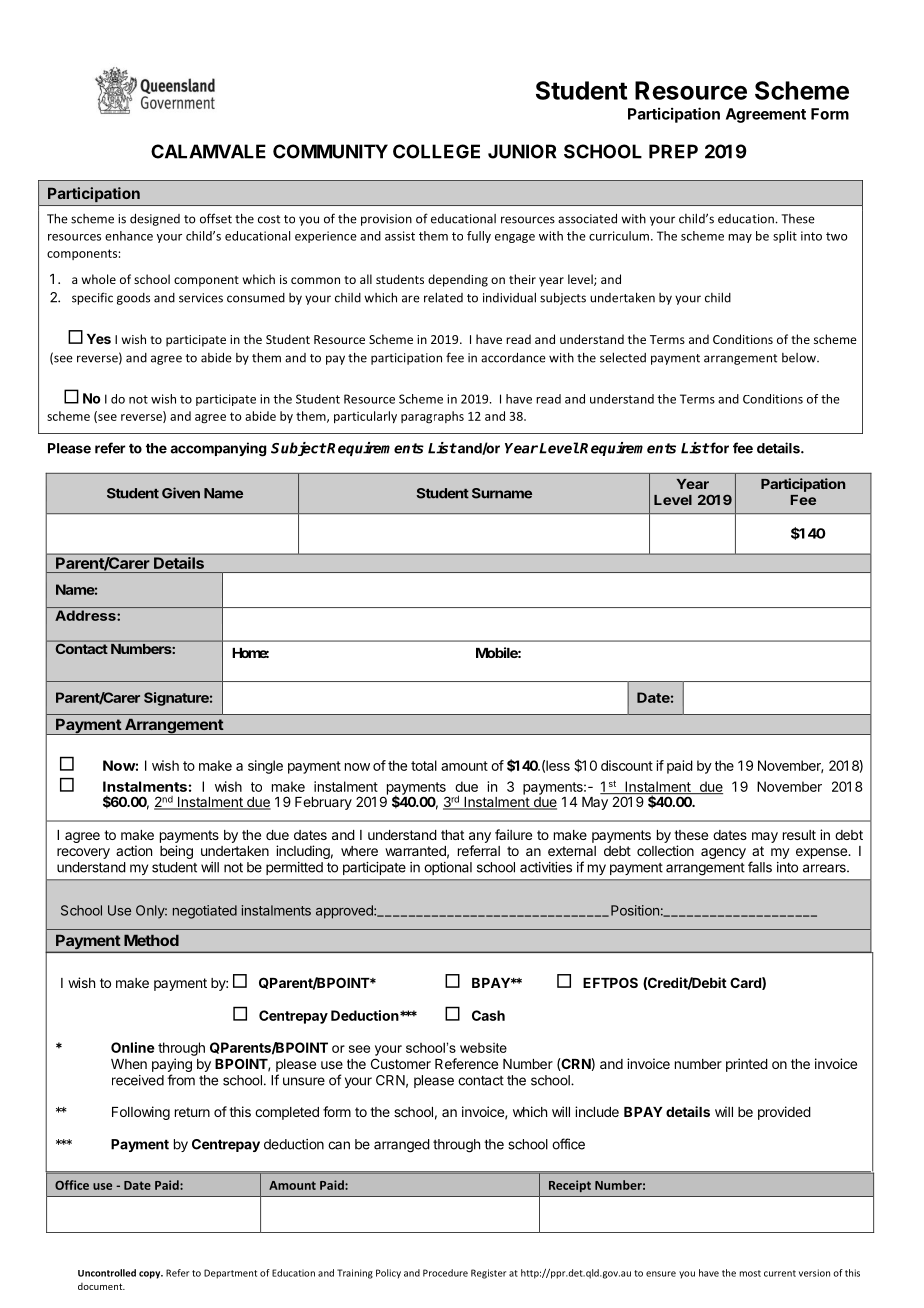  I want to click on accompanying, so click(218, 449).
